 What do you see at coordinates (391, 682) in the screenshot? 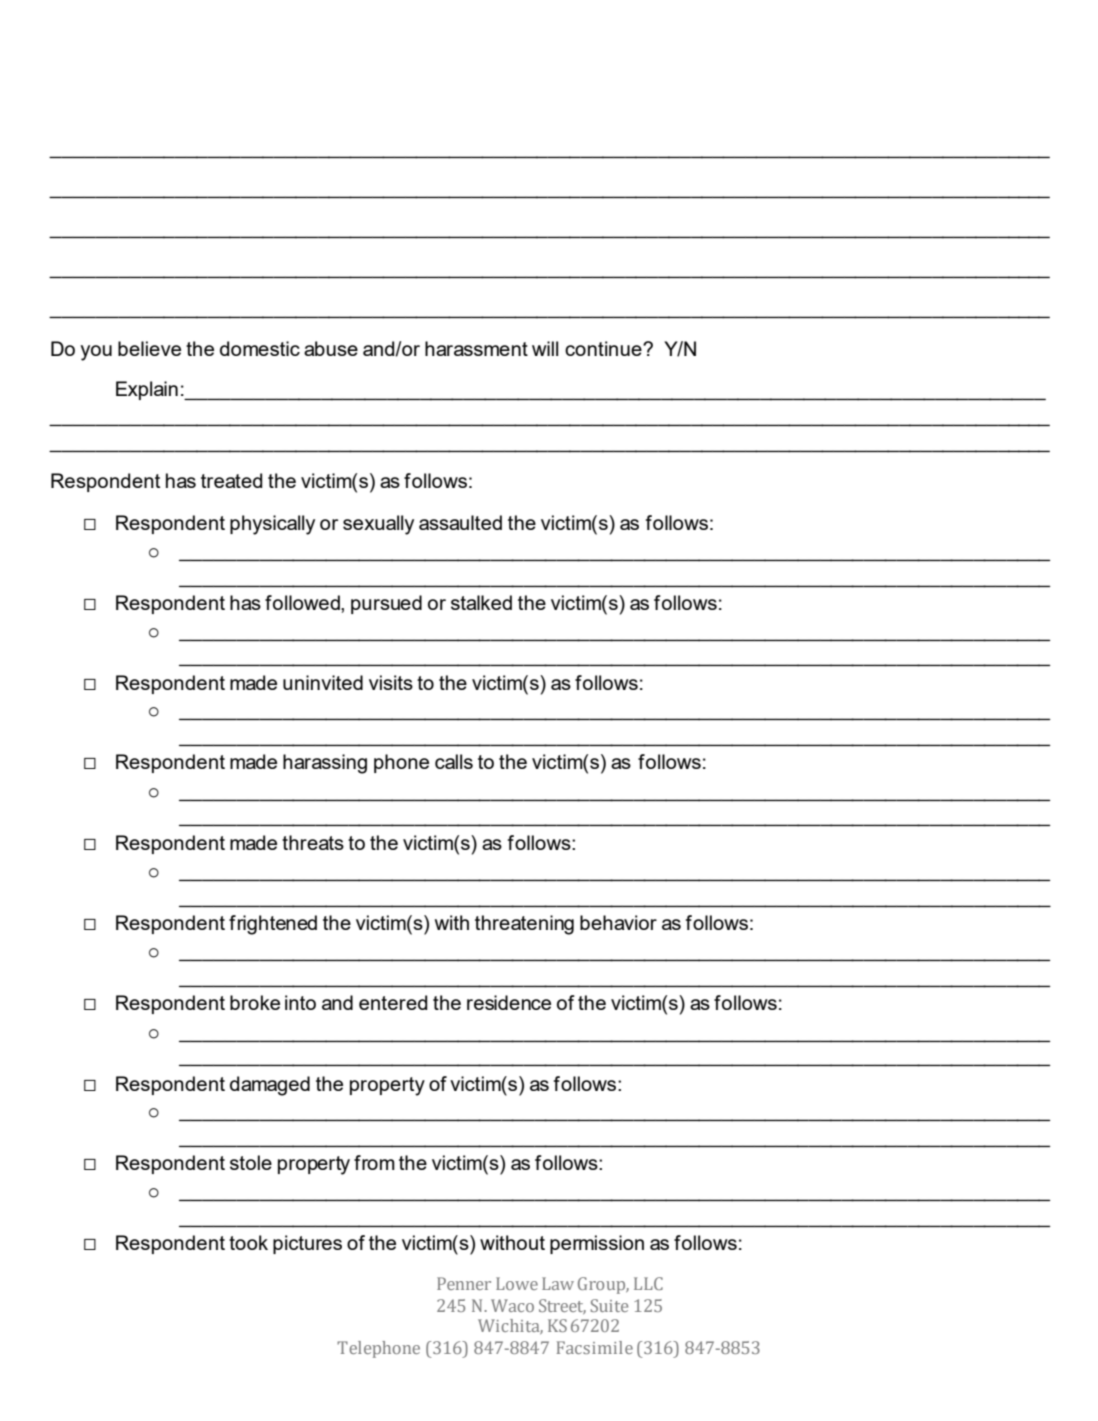
I see `visits` at bounding box center [391, 682].
